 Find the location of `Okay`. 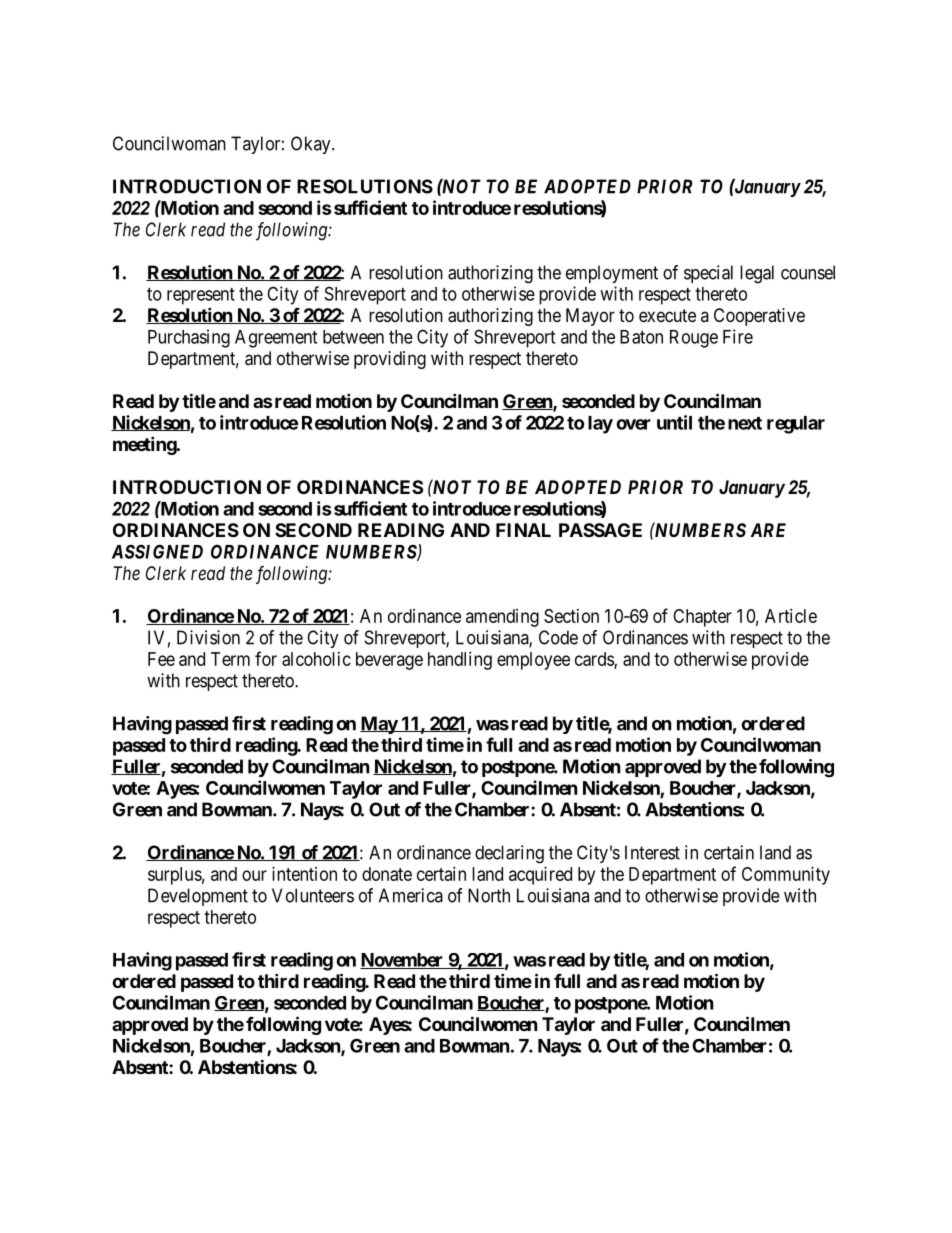

Okay is located at coordinates (312, 145).
